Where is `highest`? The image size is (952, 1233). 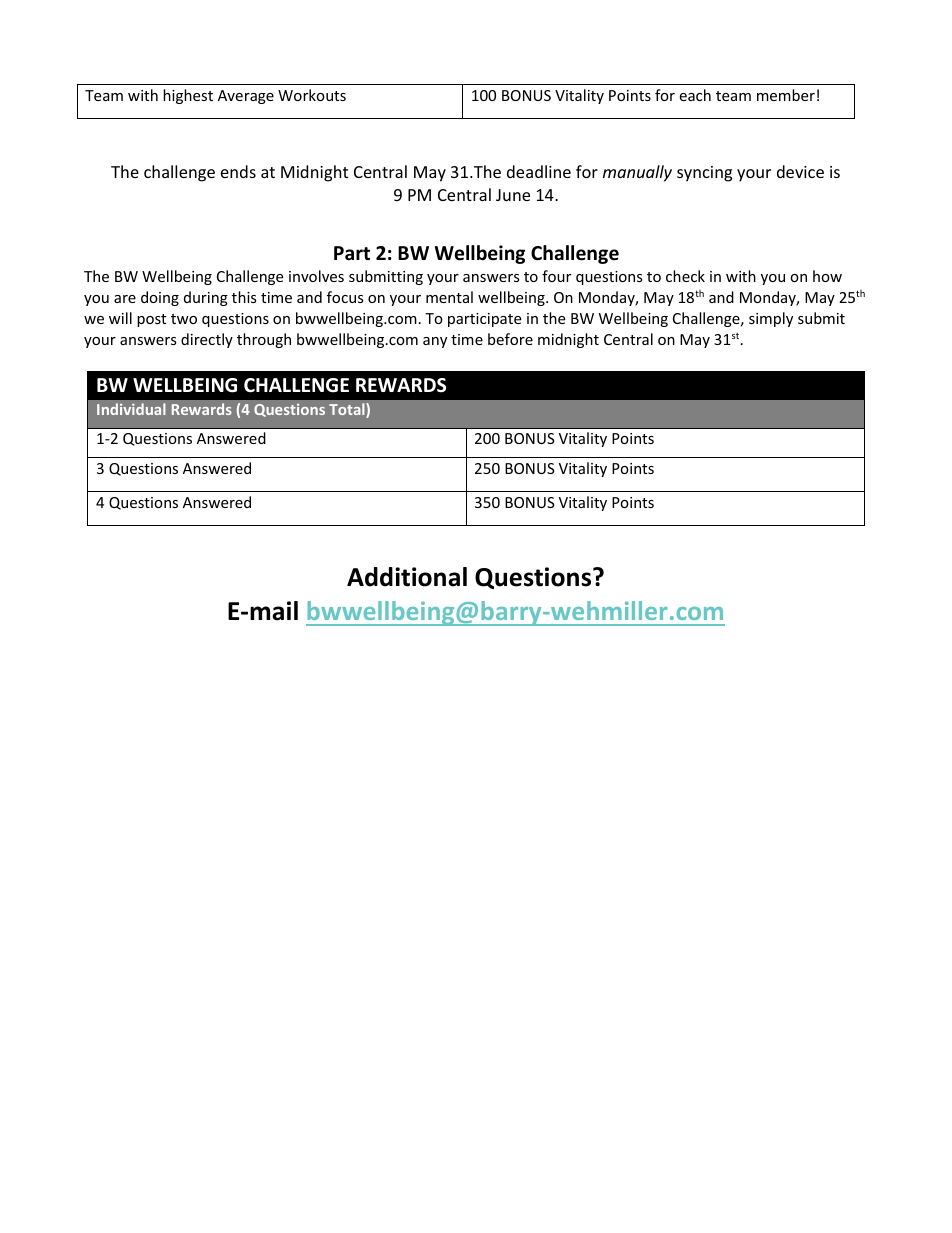
highest is located at coordinates (188, 96).
